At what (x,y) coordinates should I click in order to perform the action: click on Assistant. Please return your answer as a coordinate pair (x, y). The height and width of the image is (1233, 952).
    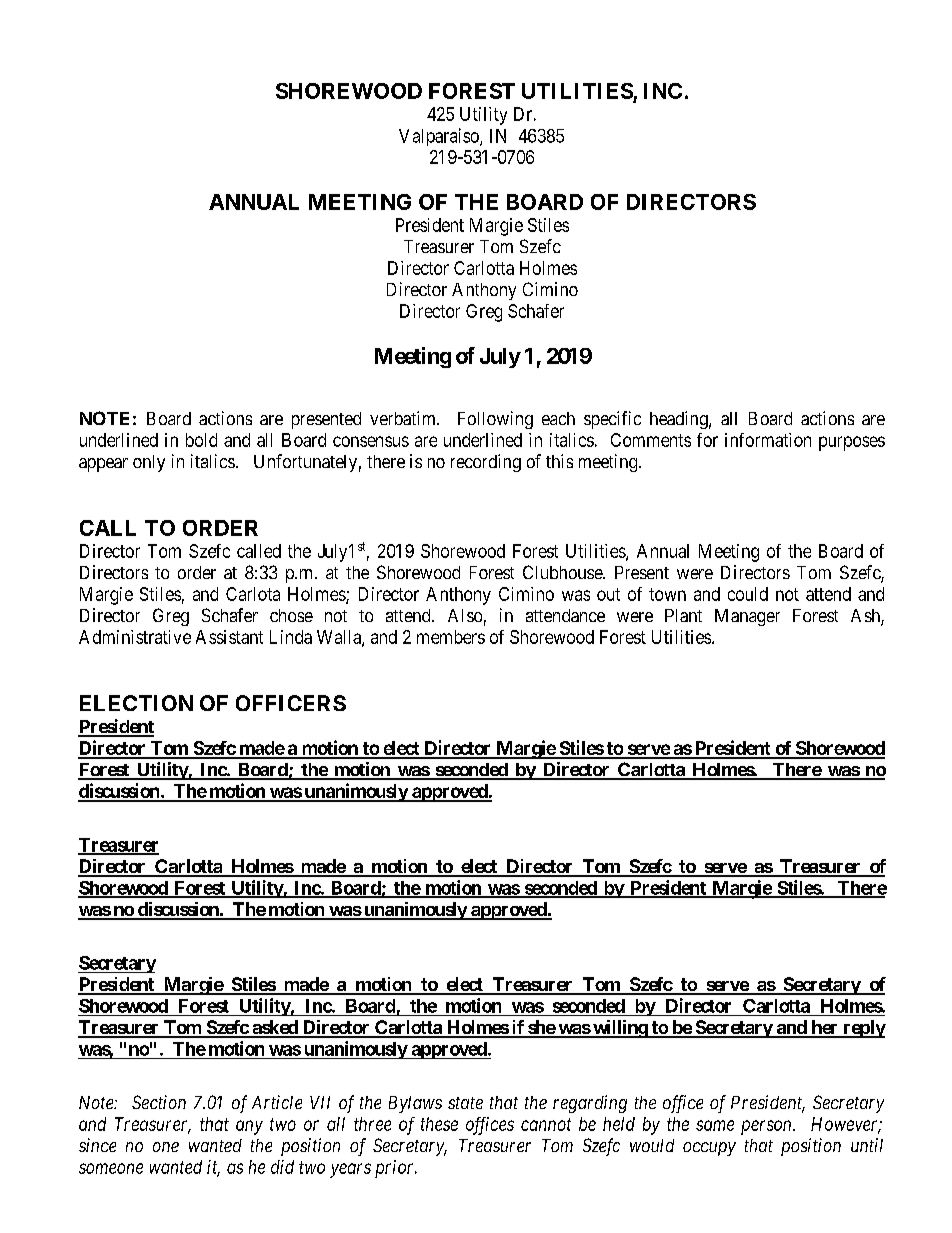
    Looking at the image, I should click on (229, 637).
